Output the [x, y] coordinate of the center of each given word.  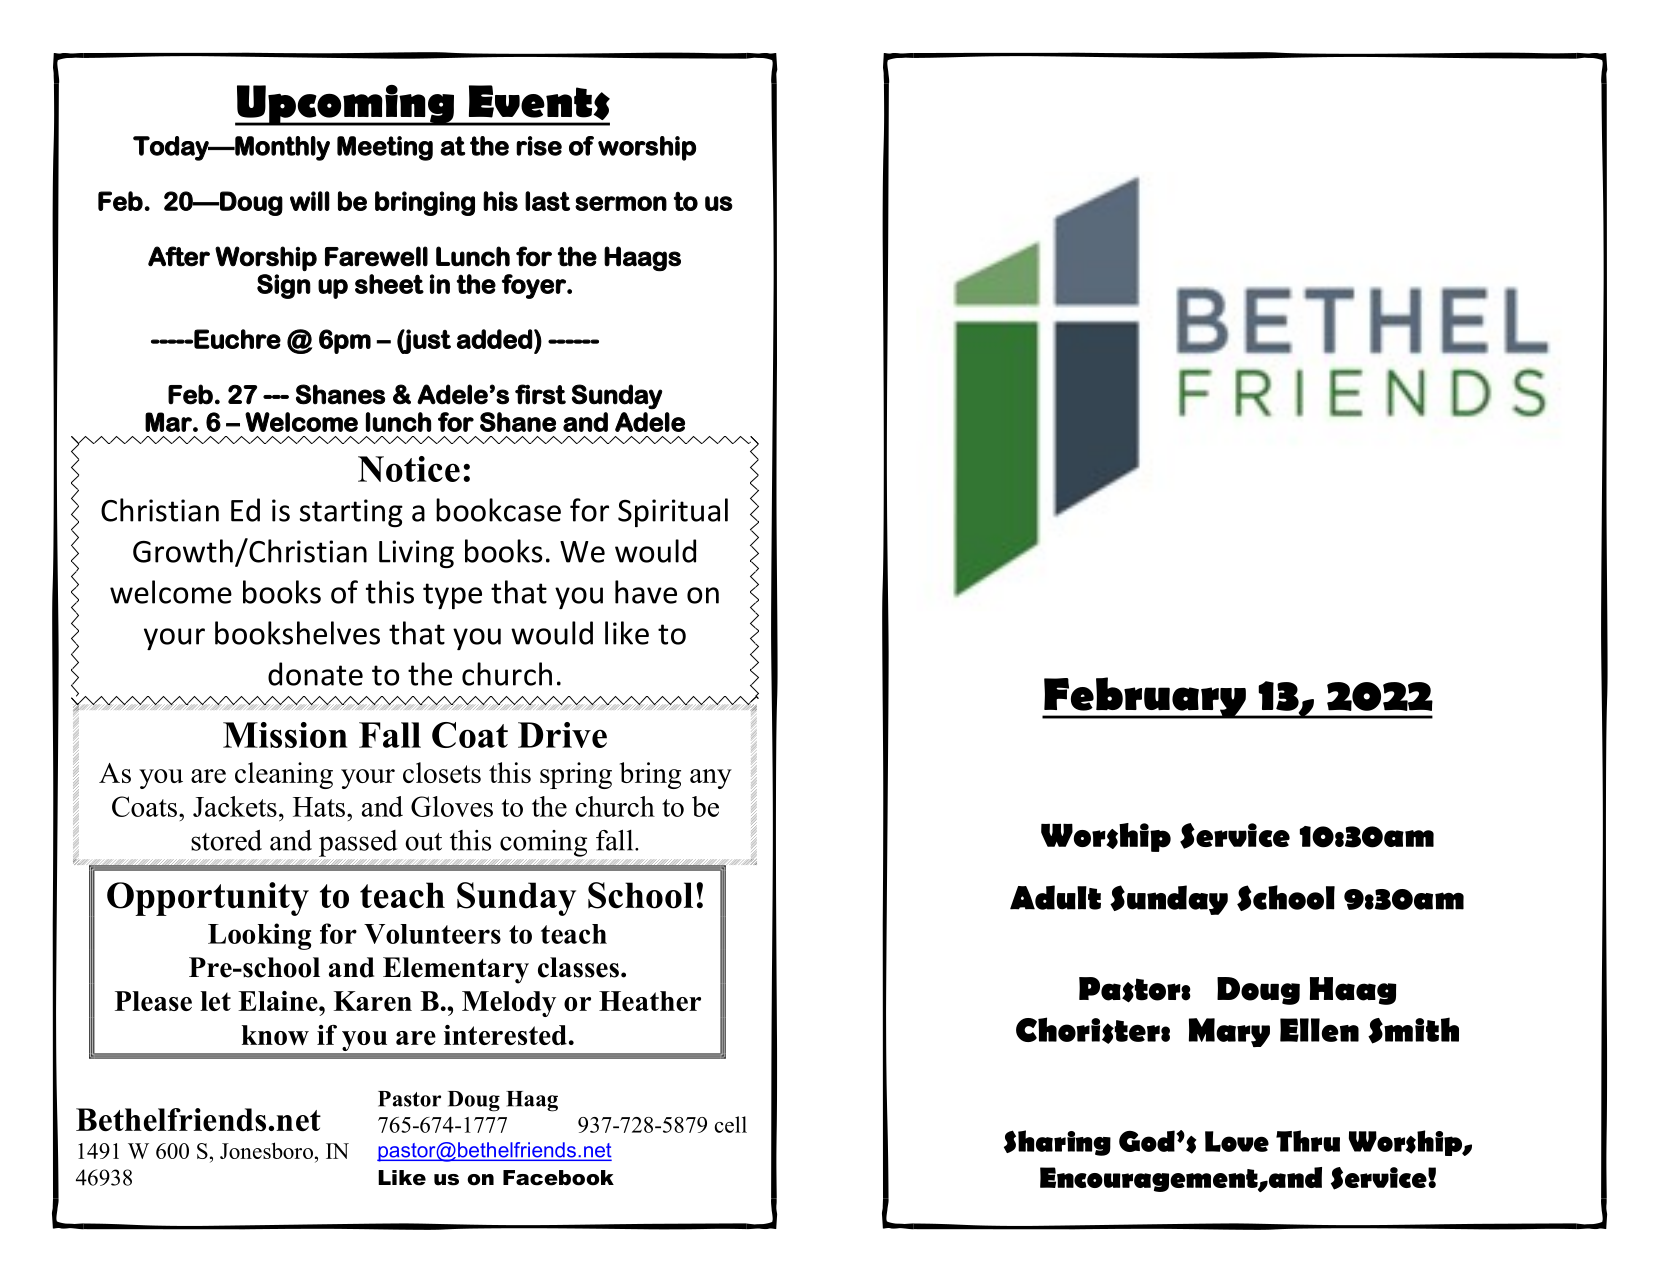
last [547, 201]
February [1145, 698]
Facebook [558, 1178]
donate [315, 674]
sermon [621, 203]
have [646, 592]
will [310, 201]
